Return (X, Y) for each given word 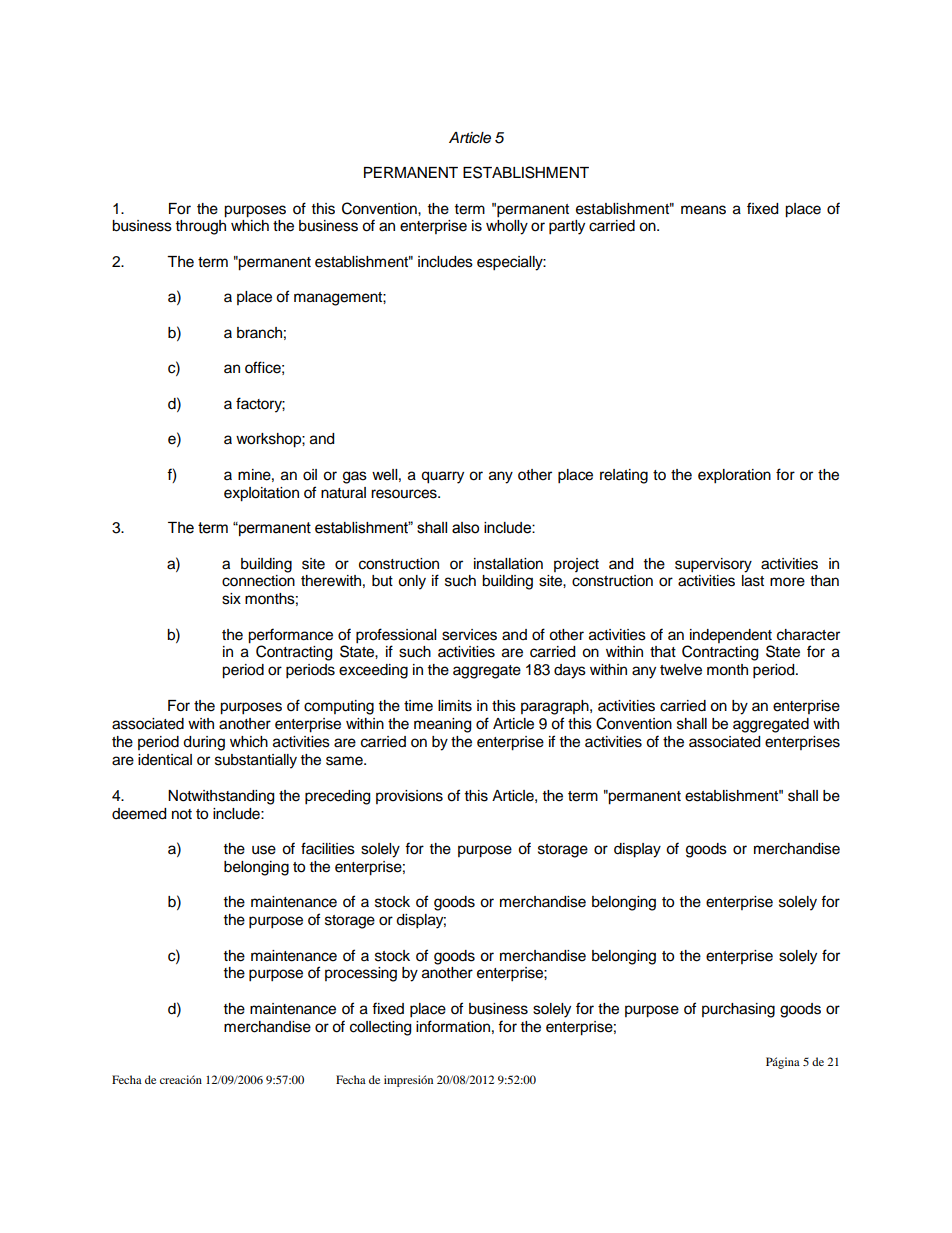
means (703, 210)
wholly (507, 227)
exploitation (261, 494)
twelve (681, 670)
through (201, 227)
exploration (734, 476)
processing (361, 974)
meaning (442, 725)
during (204, 743)
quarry (442, 477)
